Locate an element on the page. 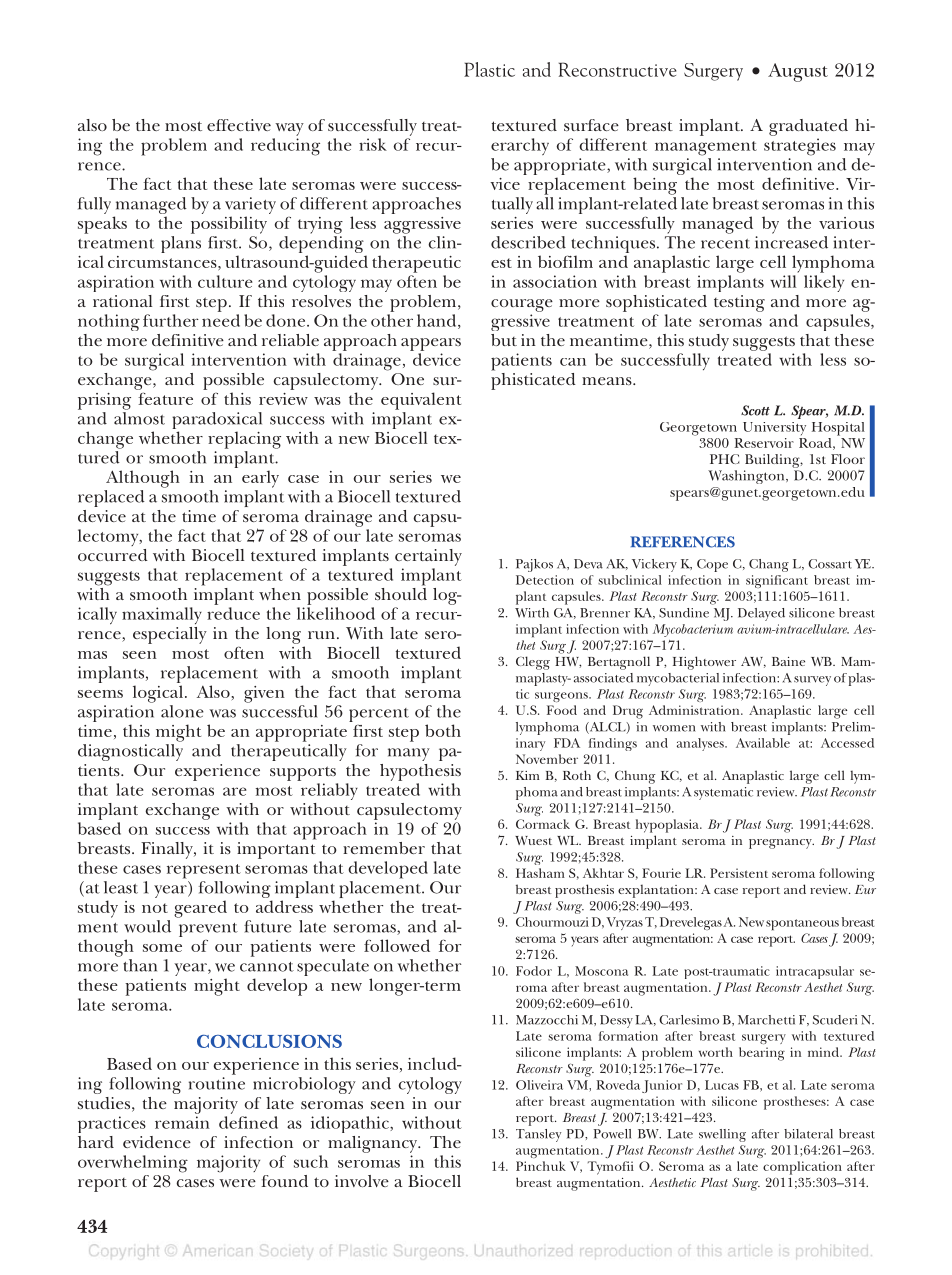  Clegg is located at coordinates (533, 663).
